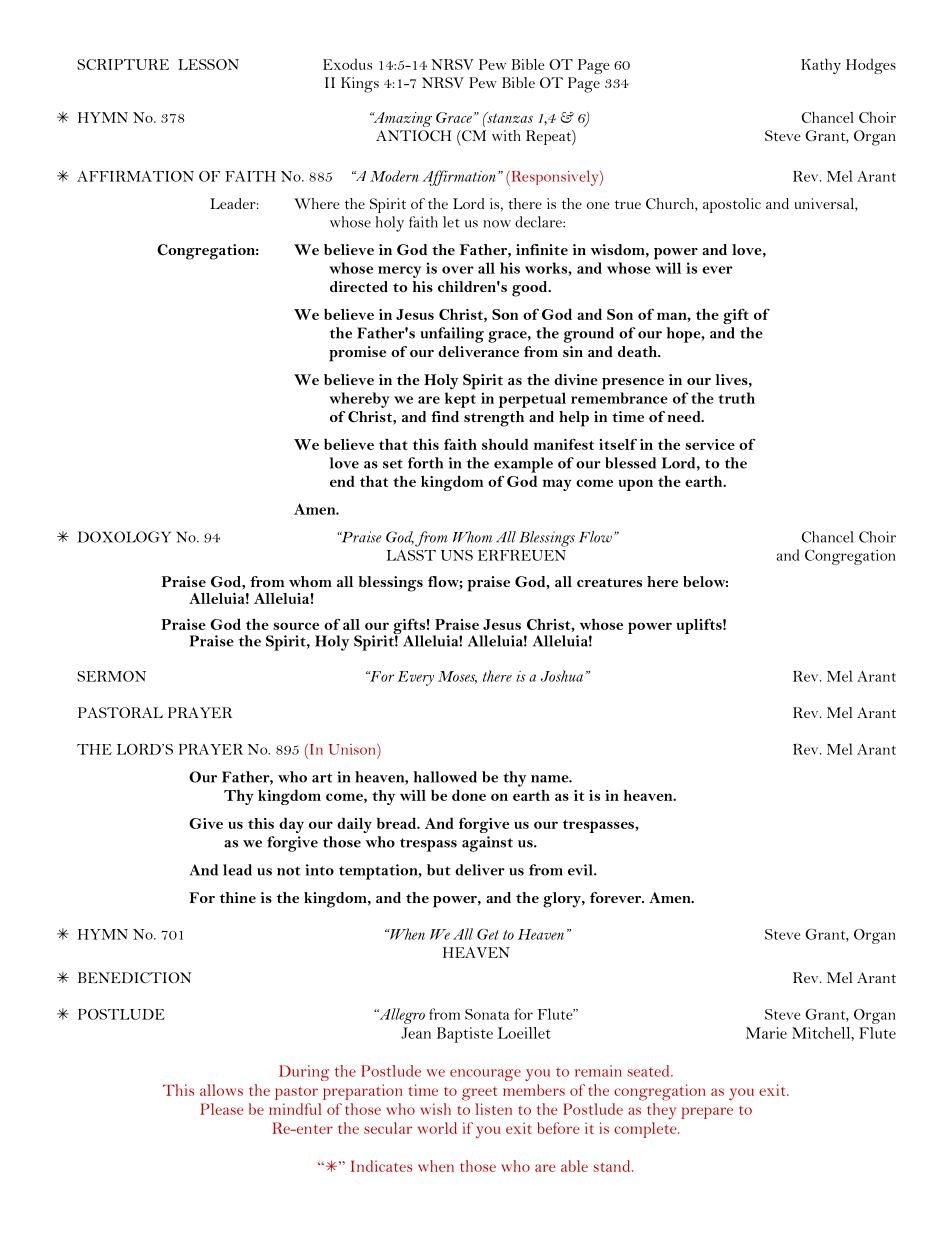 This page has height=1233, width=952. What do you see at coordinates (509, 117) in the page?
I see `stanzas` at bounding box center [509, 117].
